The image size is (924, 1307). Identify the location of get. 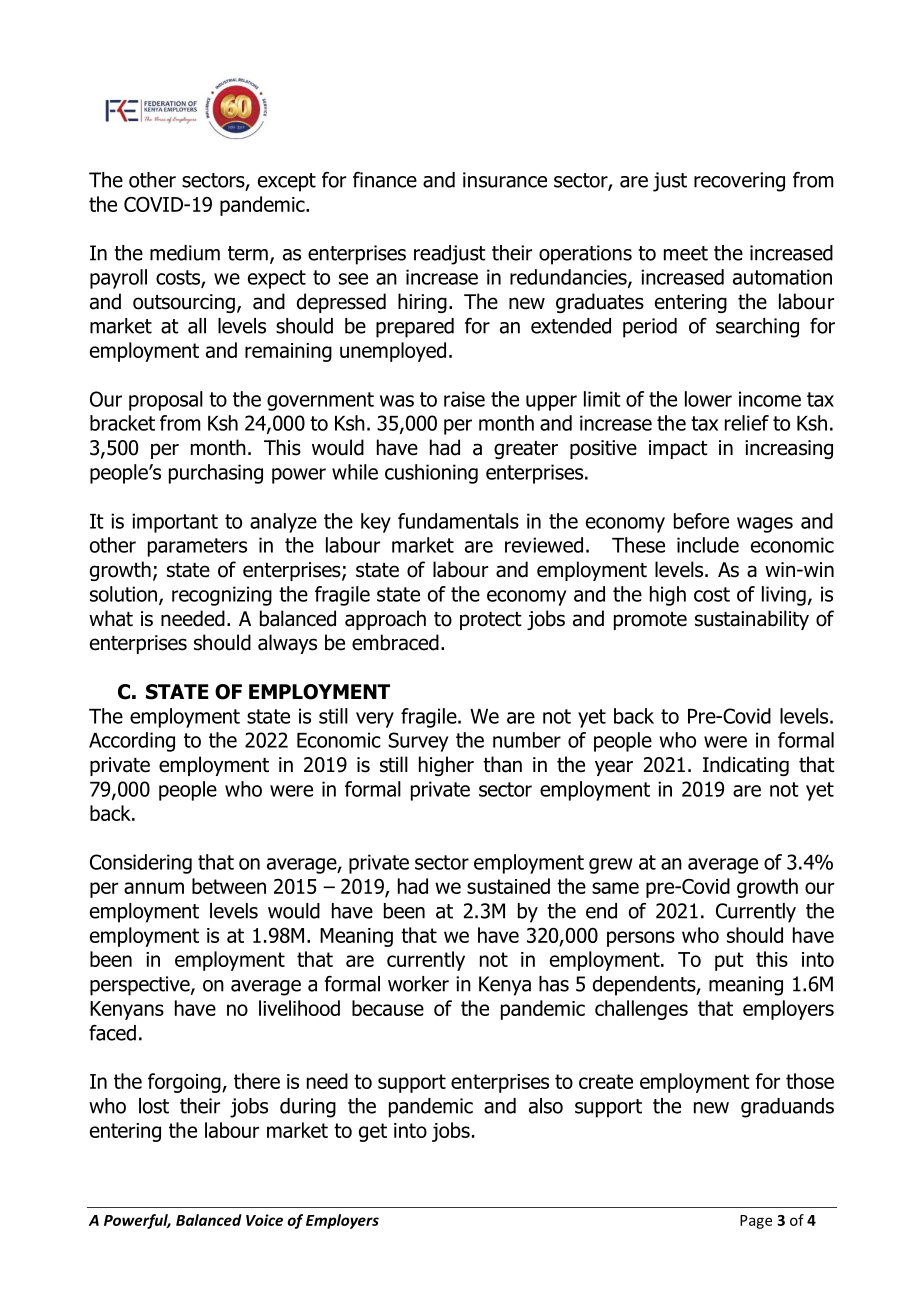
(373, 1132).
